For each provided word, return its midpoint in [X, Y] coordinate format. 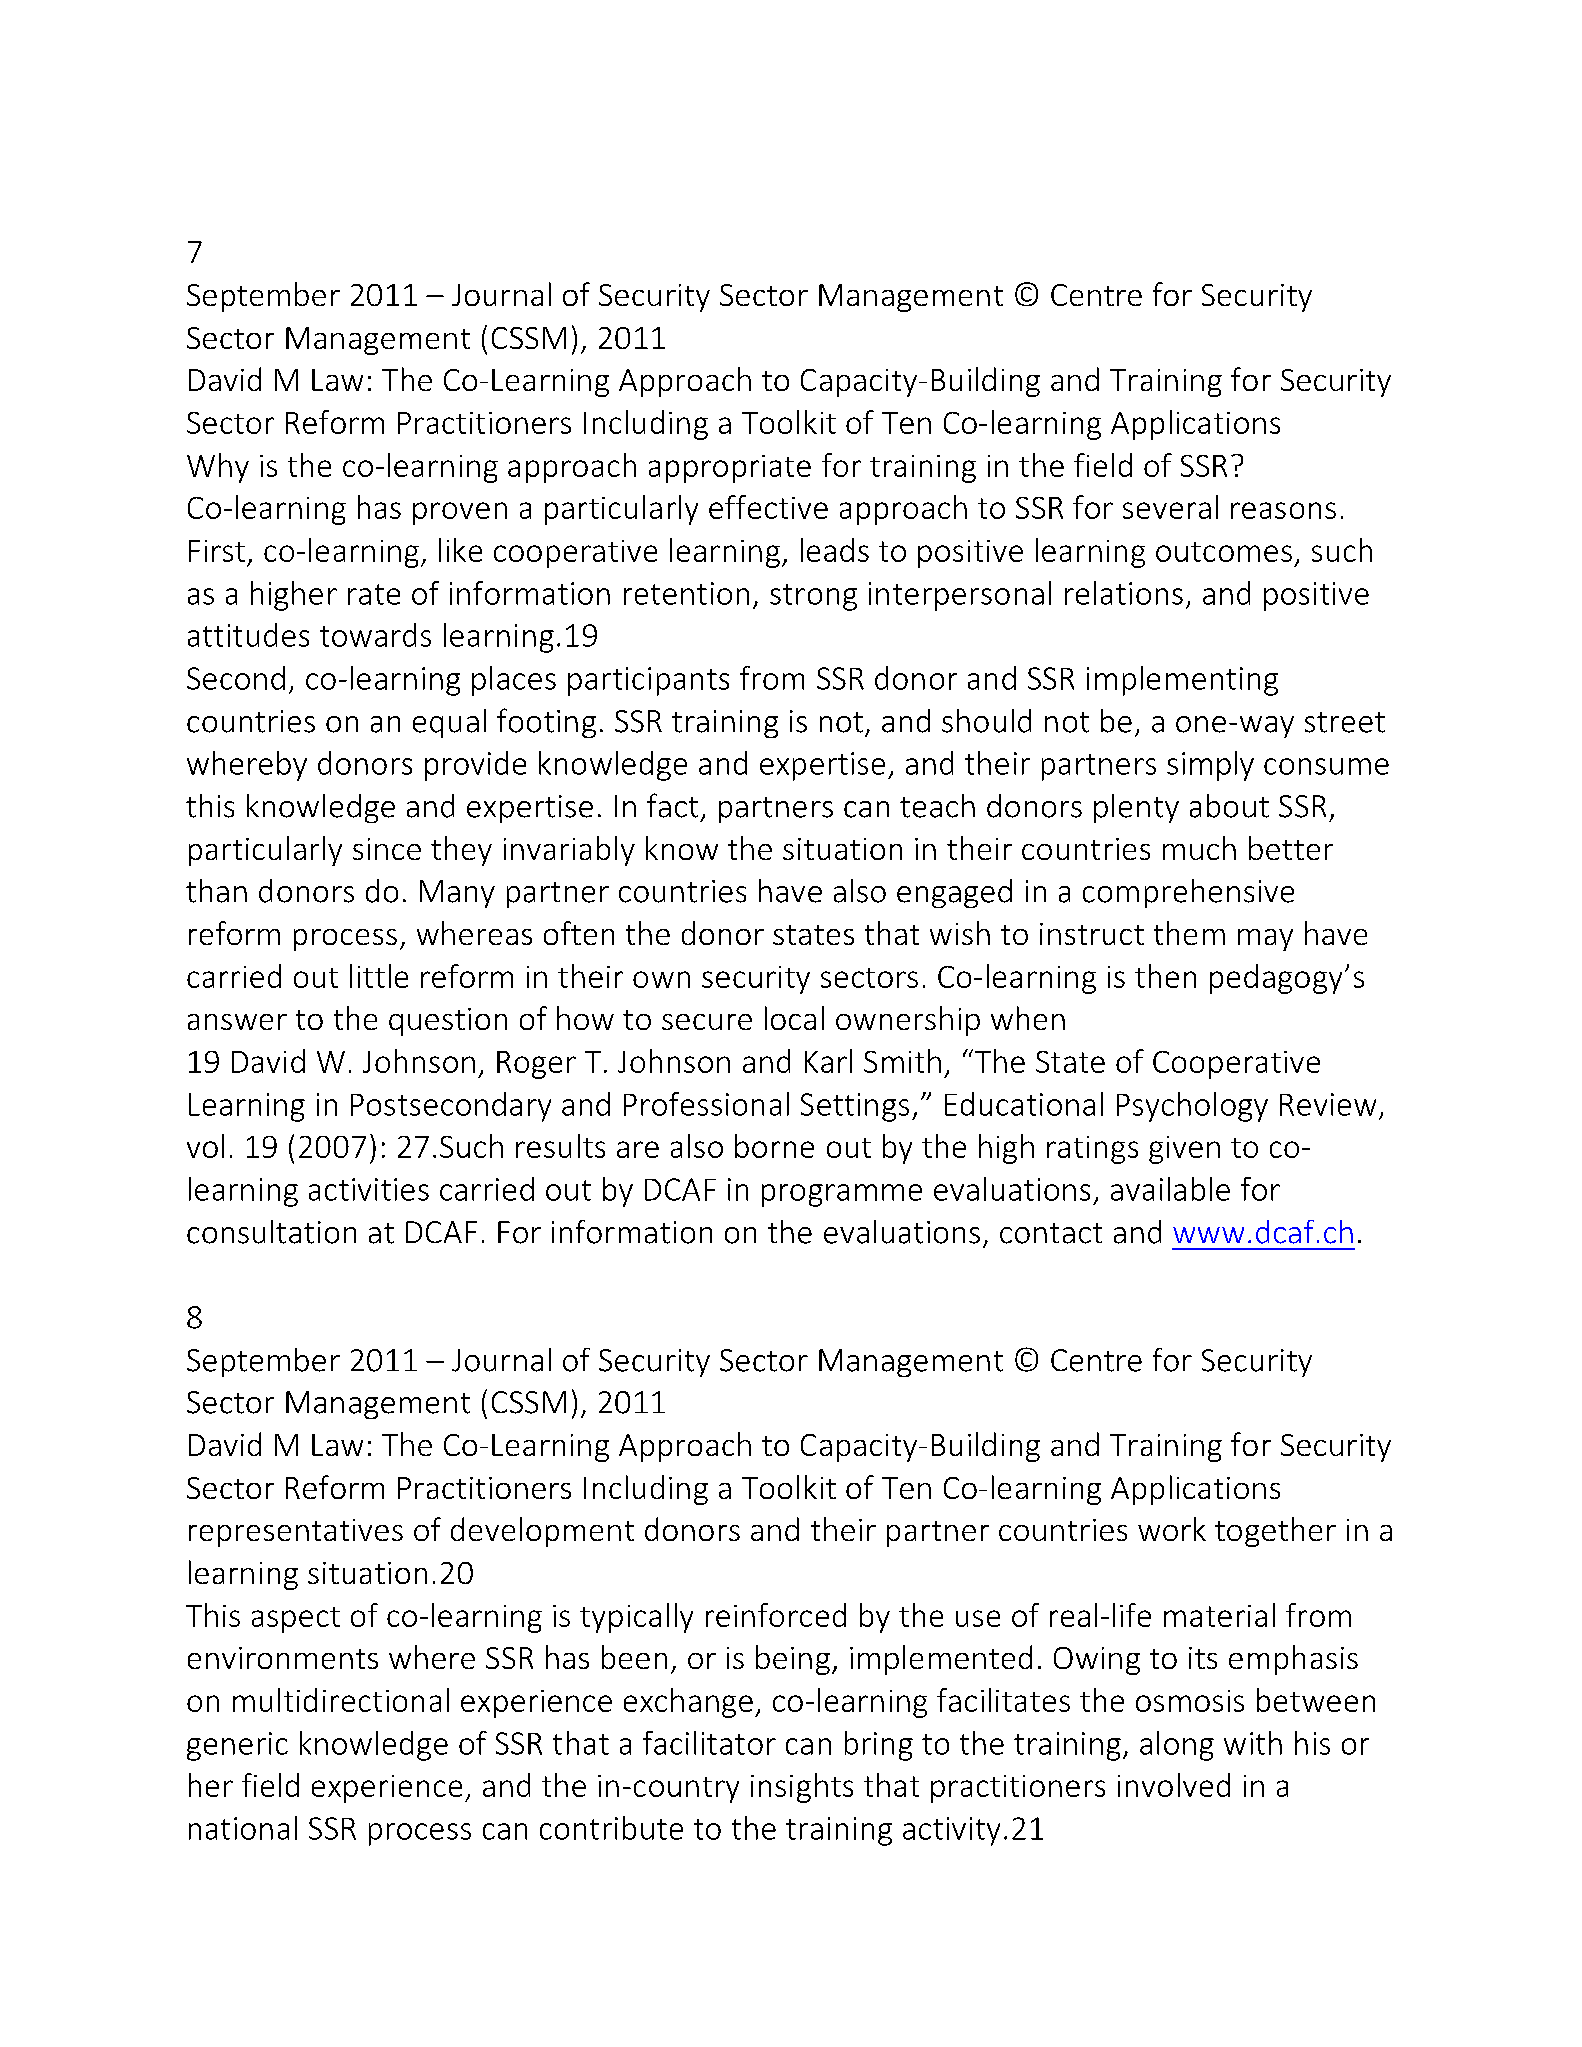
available [1170, 1189]
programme [842, 1195]
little [379, 976]
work [1172, 1529]
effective [768, 507]
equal [449, 723]
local [794, 1018]
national [243, 1828]
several [1170, 507]
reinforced [776, 1615]
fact [672, 805]
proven [460, 513]
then [1165, 976]
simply [1210, 766]
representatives [296, 1533]
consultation [271, 1232]
